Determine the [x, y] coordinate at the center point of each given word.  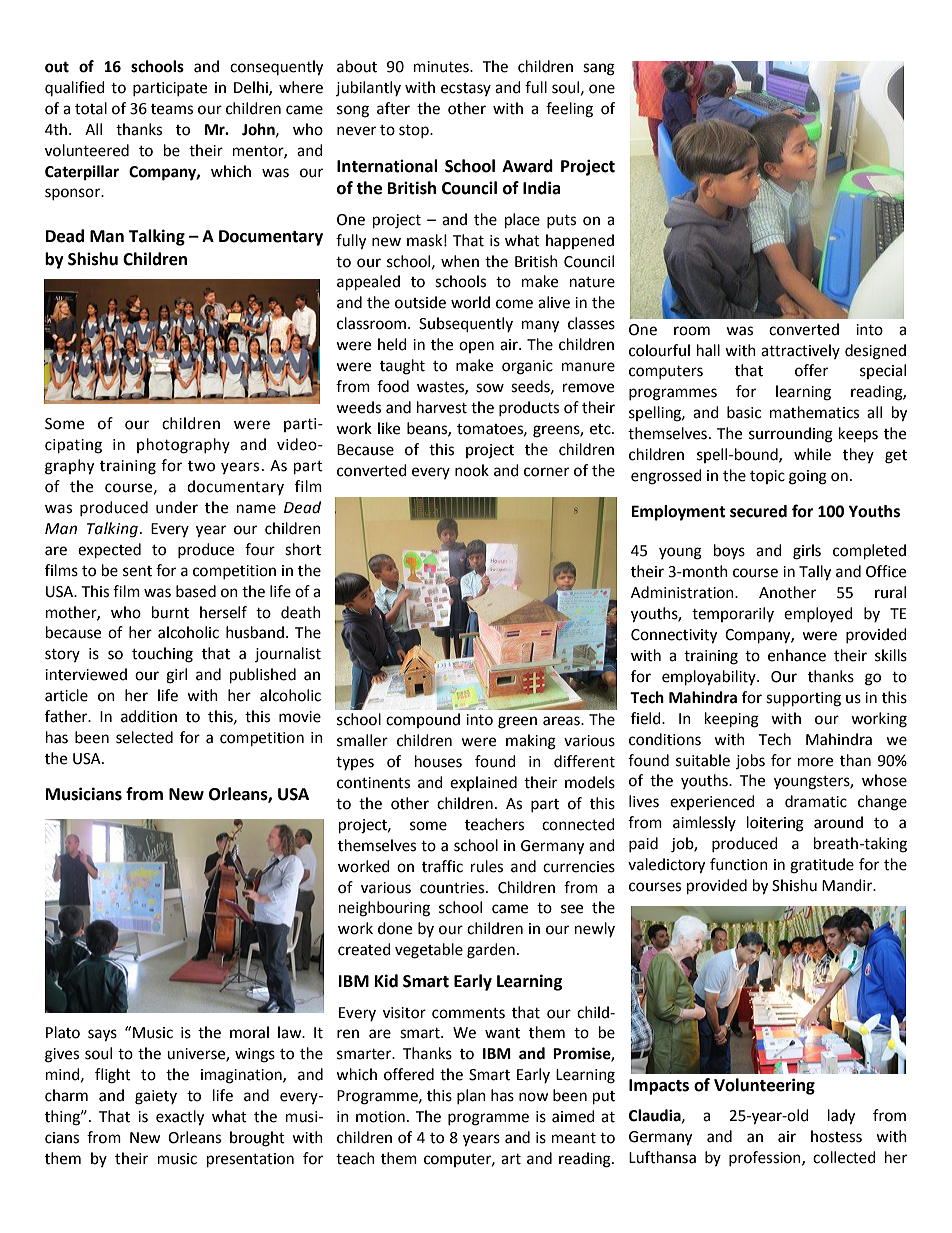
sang [599, 69]
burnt [170, 612]
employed [818, 614]
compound [423, 720]
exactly [180, 1118]
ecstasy [466, 89]
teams [172, 109]
